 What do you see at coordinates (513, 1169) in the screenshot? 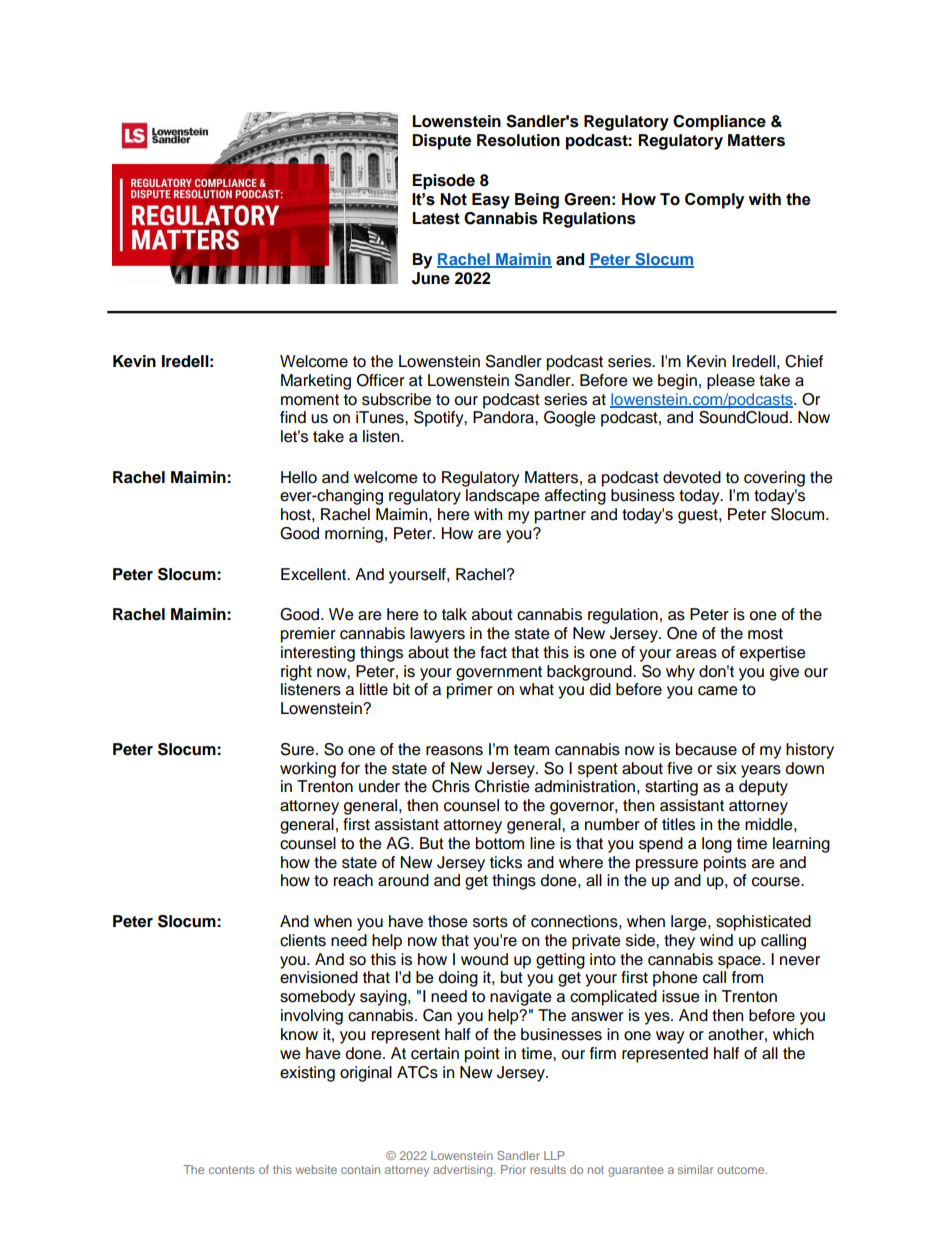
I see `Prior` at bounding box center [513, 1169].
